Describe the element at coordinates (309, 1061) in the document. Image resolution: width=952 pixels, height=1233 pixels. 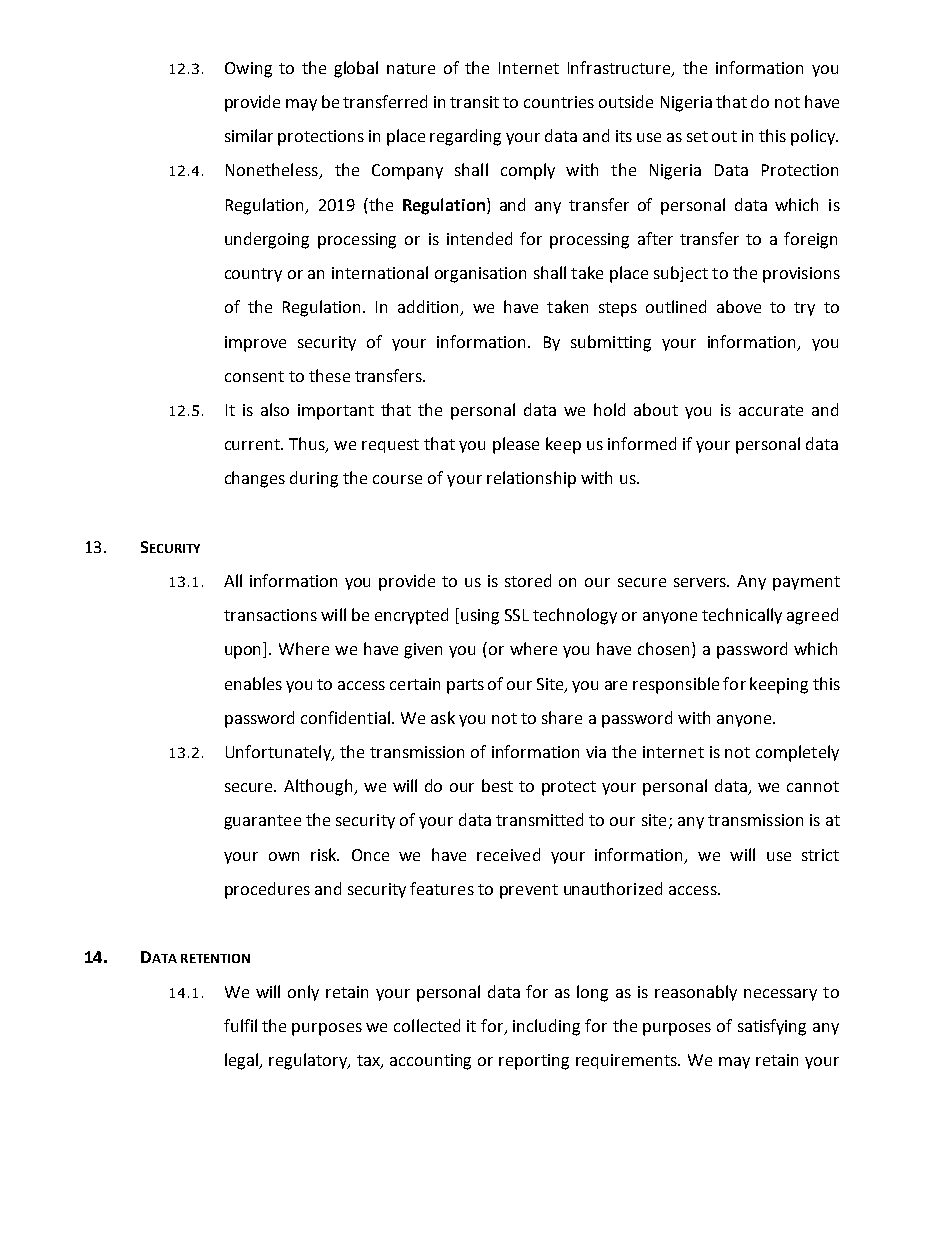
I see `regulatory` at that location.
